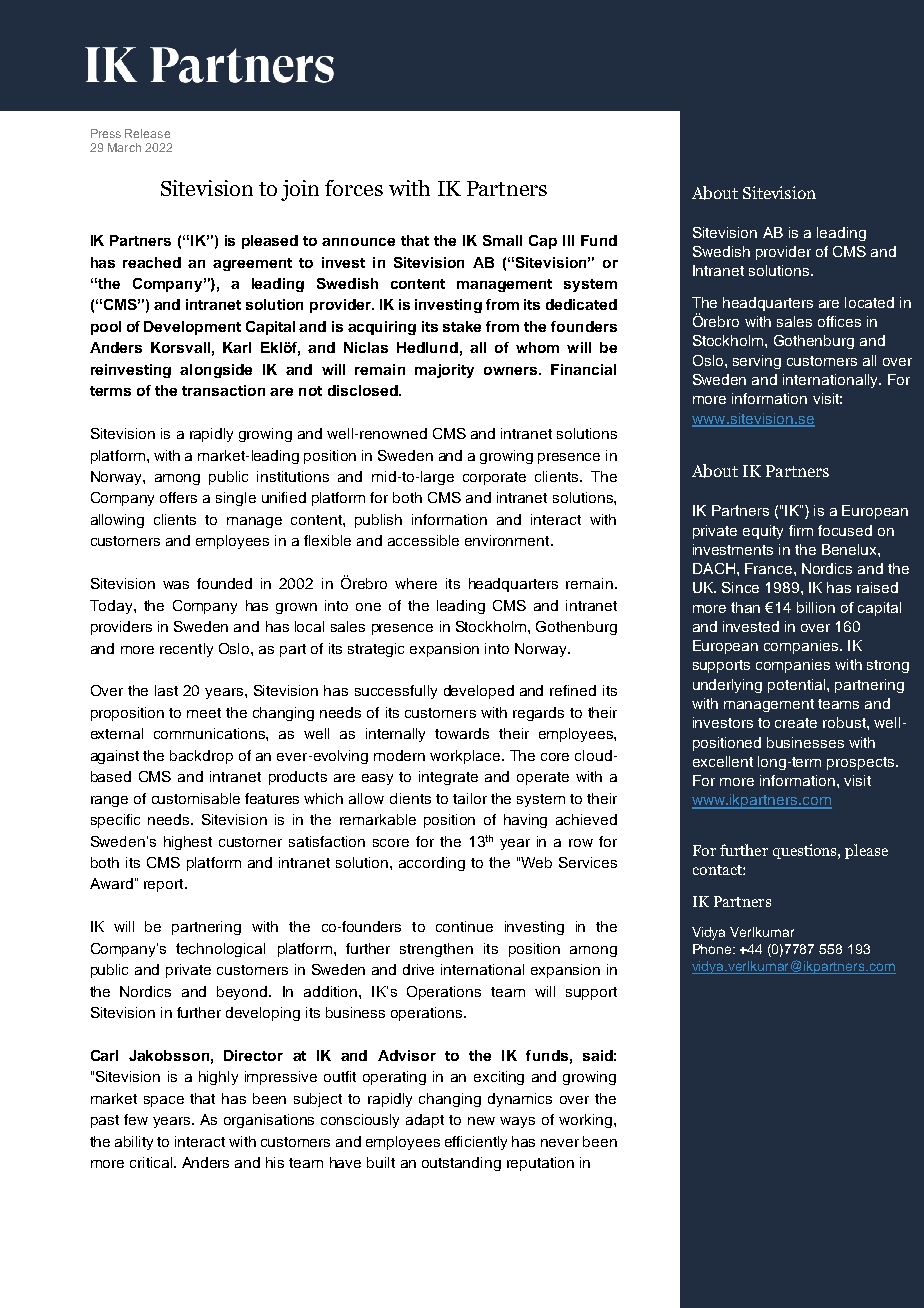  What do you see at coordinates (178, 497) in the screenshot?
I see `offers` at bounding box center [178, 497].
